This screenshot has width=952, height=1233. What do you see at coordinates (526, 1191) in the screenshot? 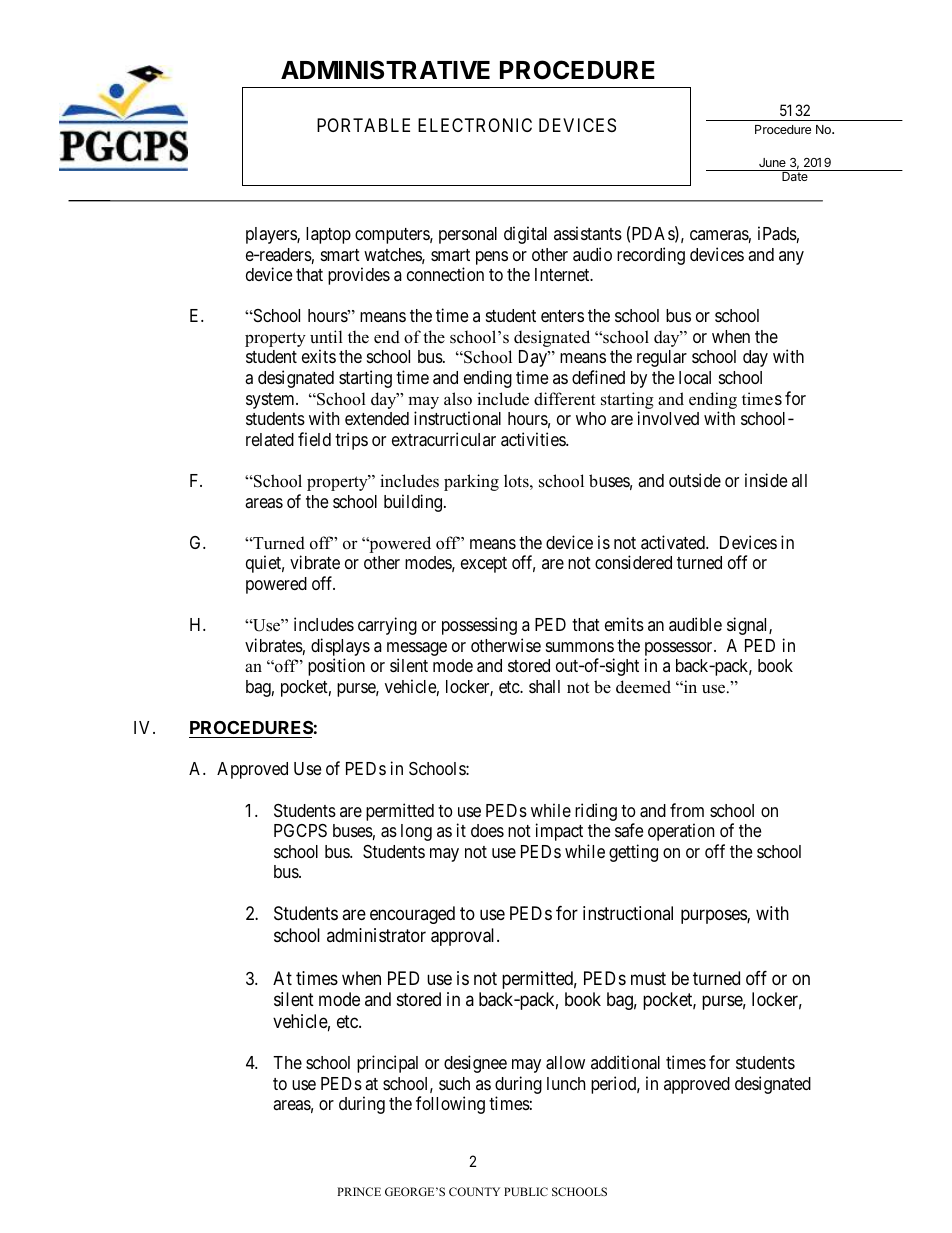
I see `PUBLIC` at bounding box center [526, 1191].
